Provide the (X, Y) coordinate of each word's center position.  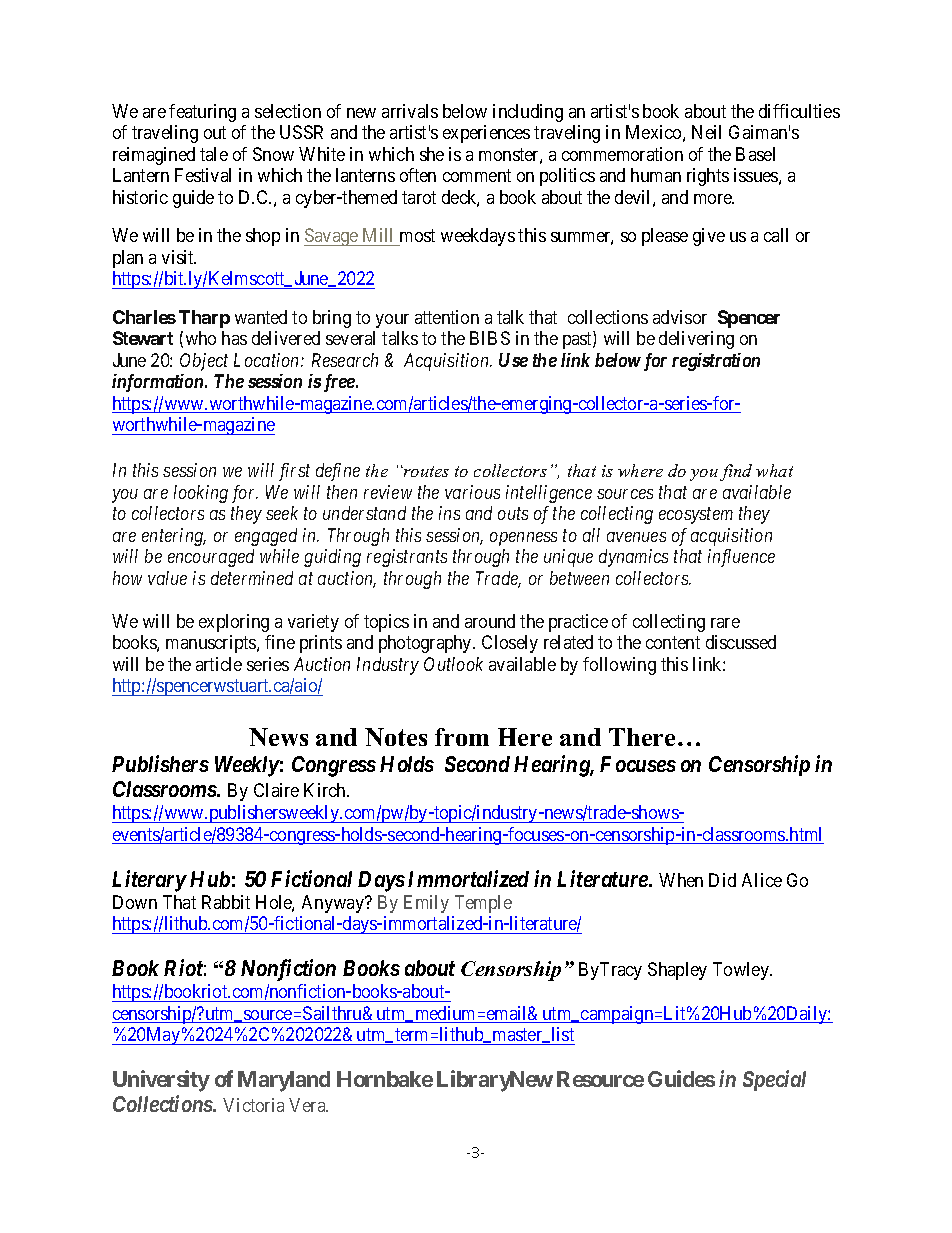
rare (725, 623)
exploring (234, 623)
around (490, 621)
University (161, 1081)
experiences (486, 134)
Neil (706, 132)
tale (214, 154)
